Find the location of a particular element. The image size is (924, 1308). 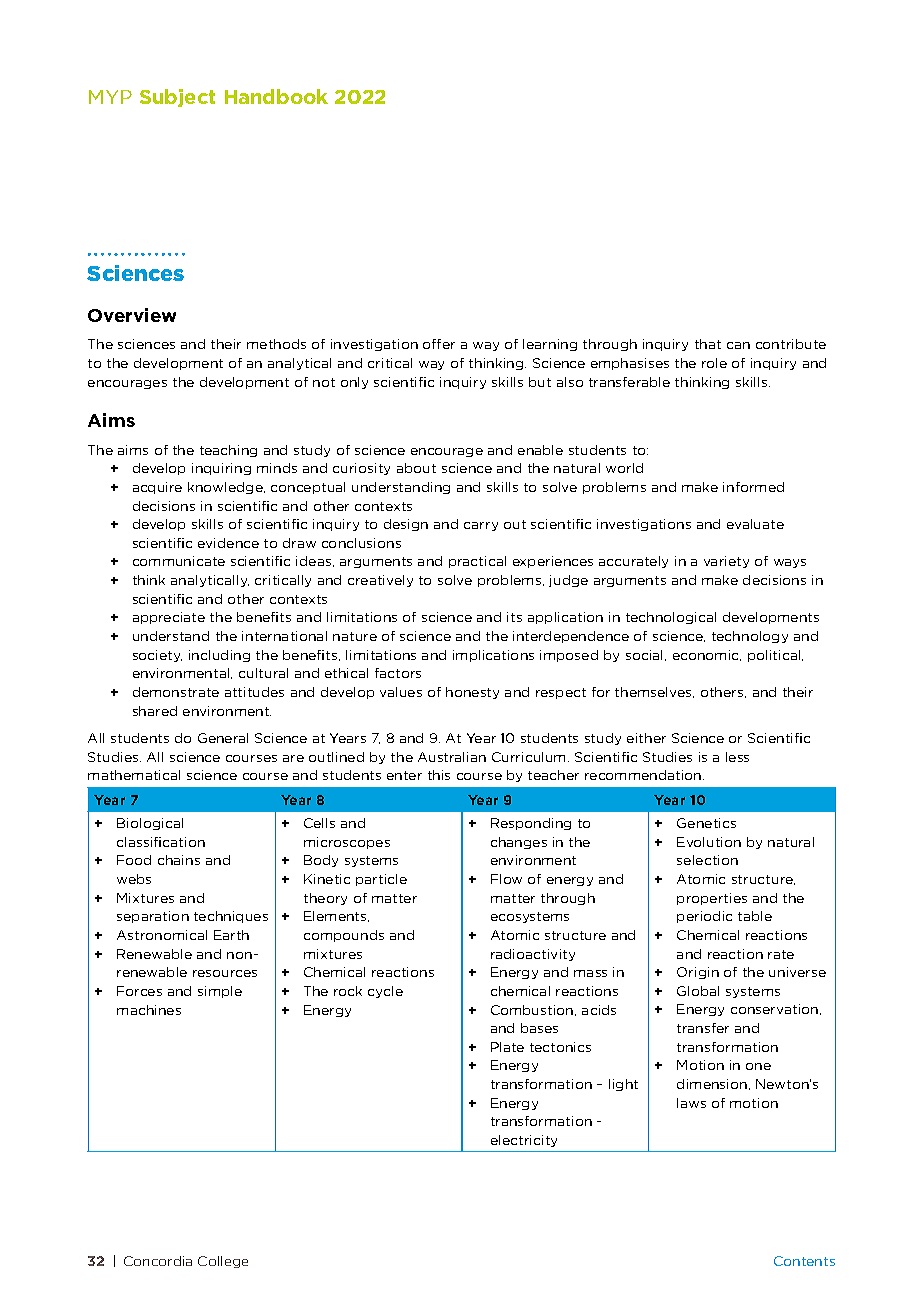

economic is located at coordinates (707, 655).
